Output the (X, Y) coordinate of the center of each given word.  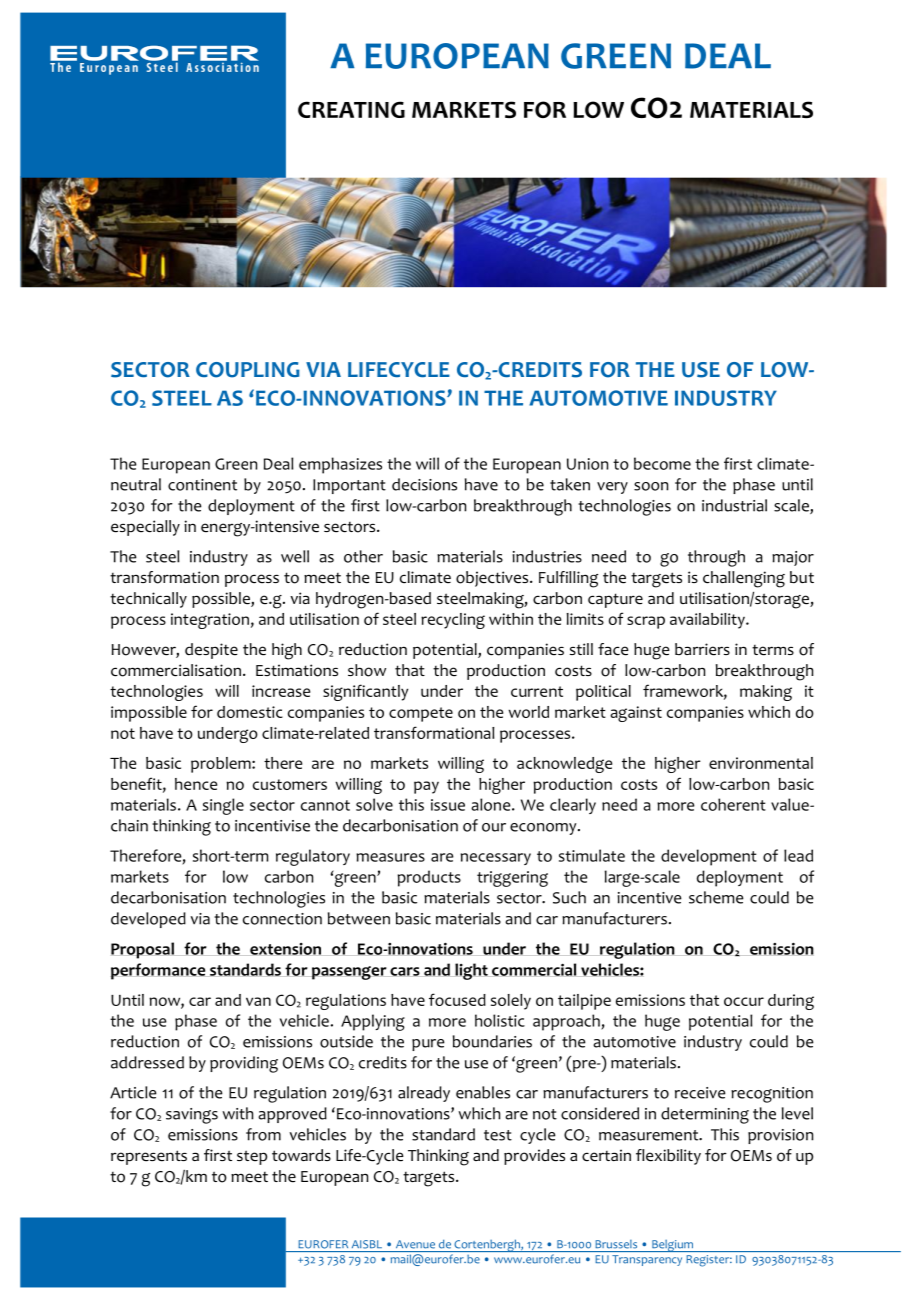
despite (211, 651)
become (662, 463)
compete (421, 714)
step (252, 1157)
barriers (702, 649)
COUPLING (248, 370)
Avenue (415, 1244)
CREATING (351, 109)
